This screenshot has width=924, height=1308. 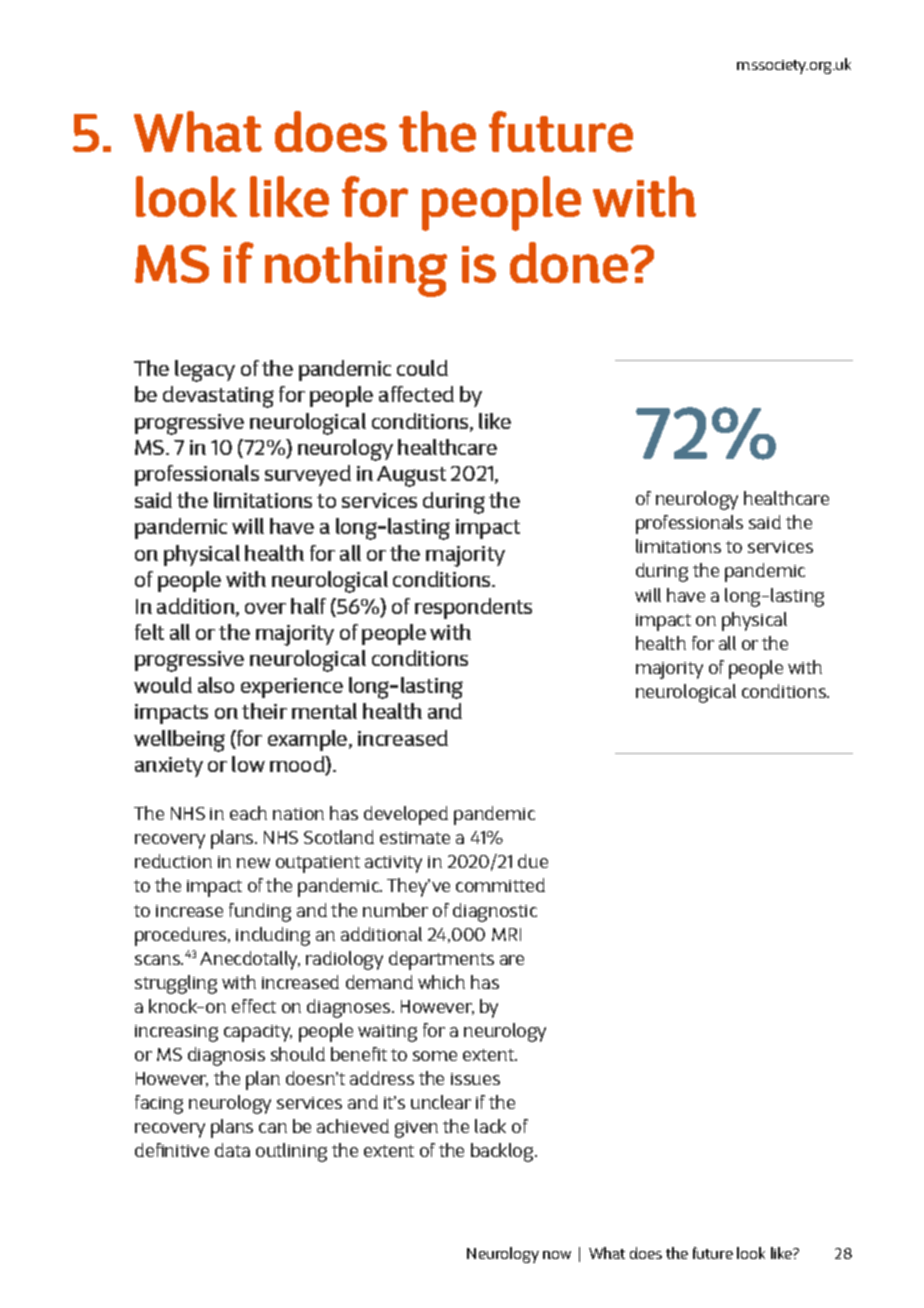 I want to click on done, so click(x=569, y=262).
